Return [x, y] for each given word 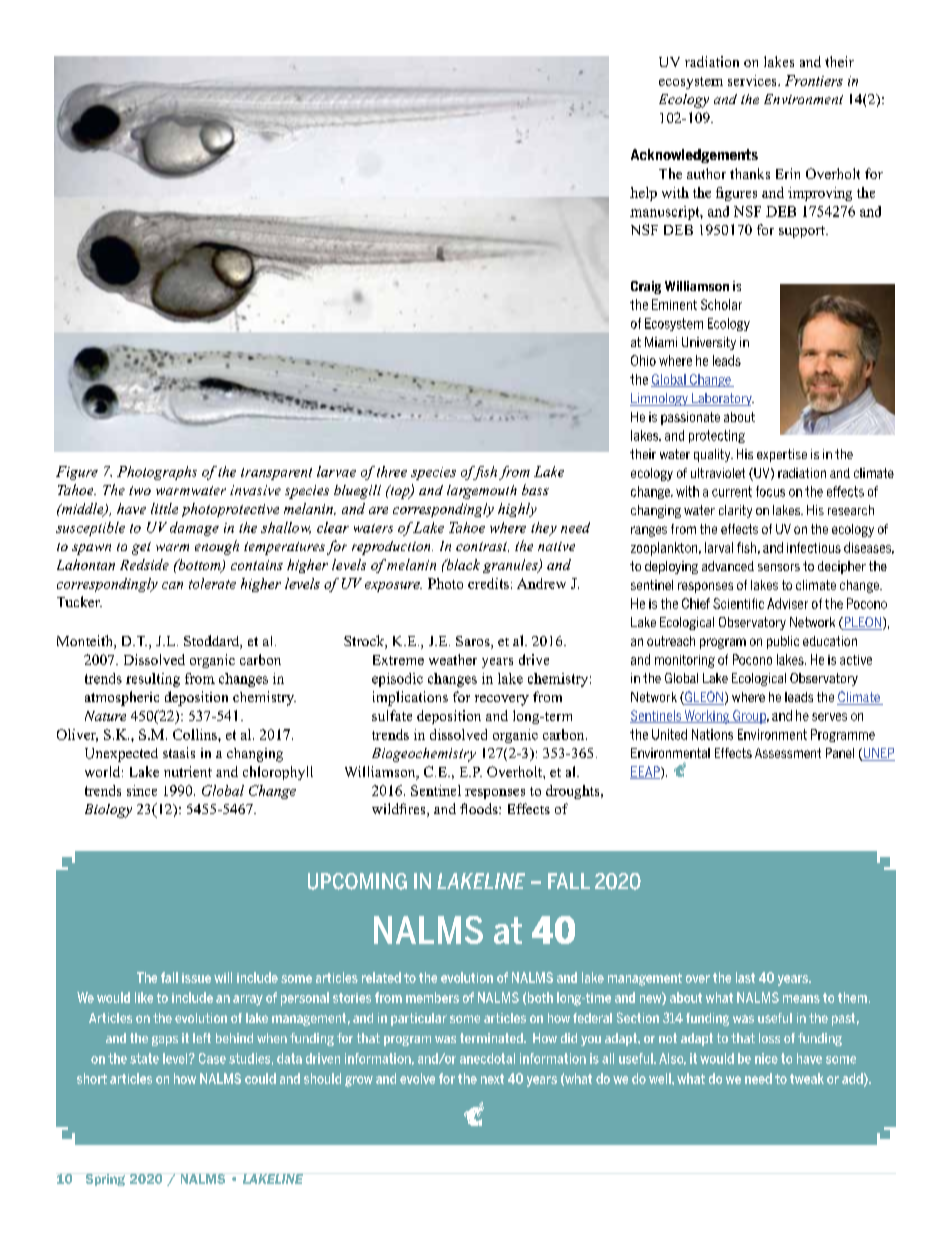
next [492, 1079]
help [643, 194]
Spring [105, 1180]
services [753, 80]
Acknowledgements [694, 156]
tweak [807, 1078]
